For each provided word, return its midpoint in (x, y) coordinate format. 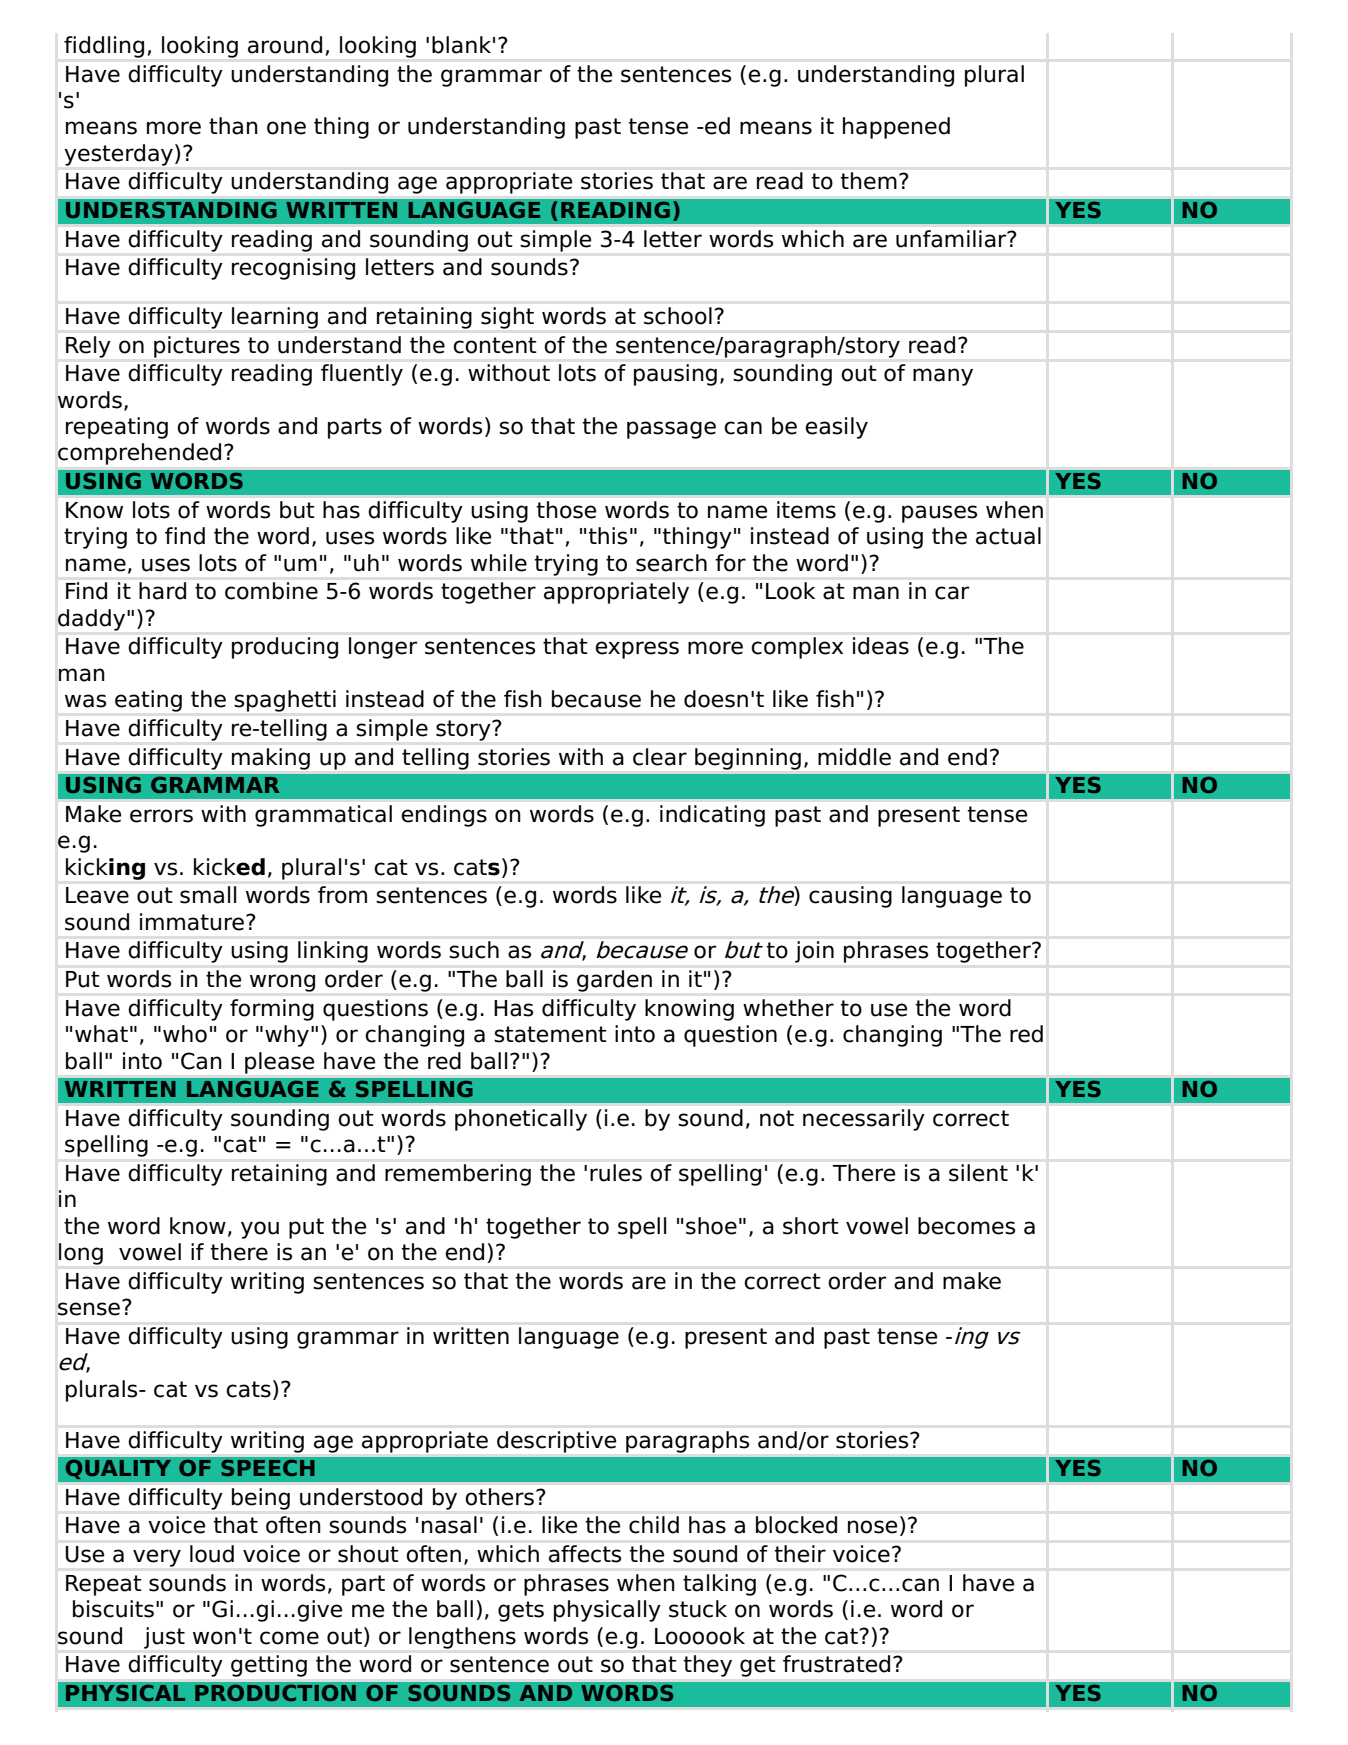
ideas (881, 646)
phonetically (521, 1120)
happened (896, 128)
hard (162, 591)
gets (521, 1611)
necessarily (863, 1120)
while (499, 563)
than (233, 126)
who (185, 1034)
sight (507, 318)
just (164, 1638)
